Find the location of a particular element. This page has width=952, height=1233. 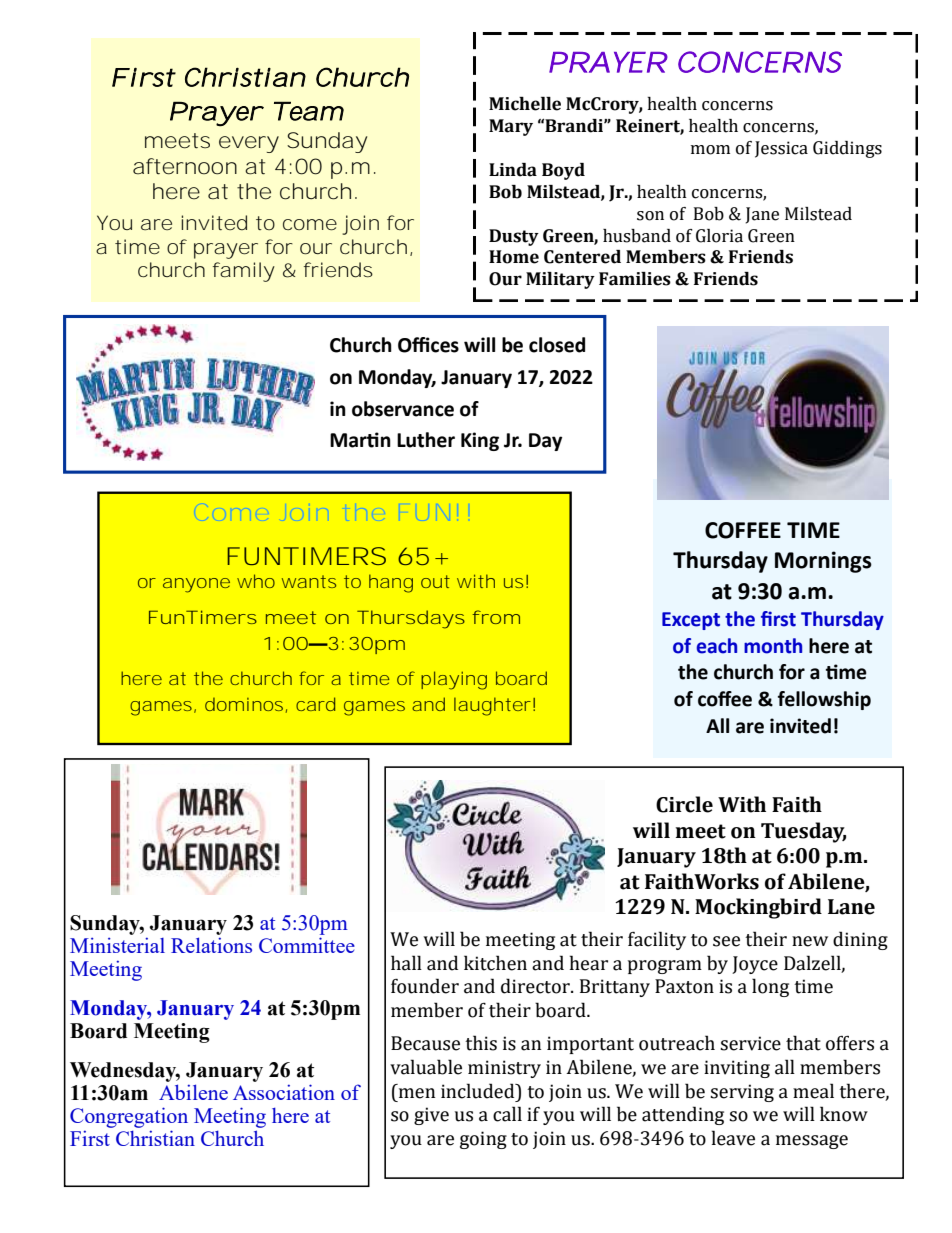

Relations is located at coordinates (211, 945).
